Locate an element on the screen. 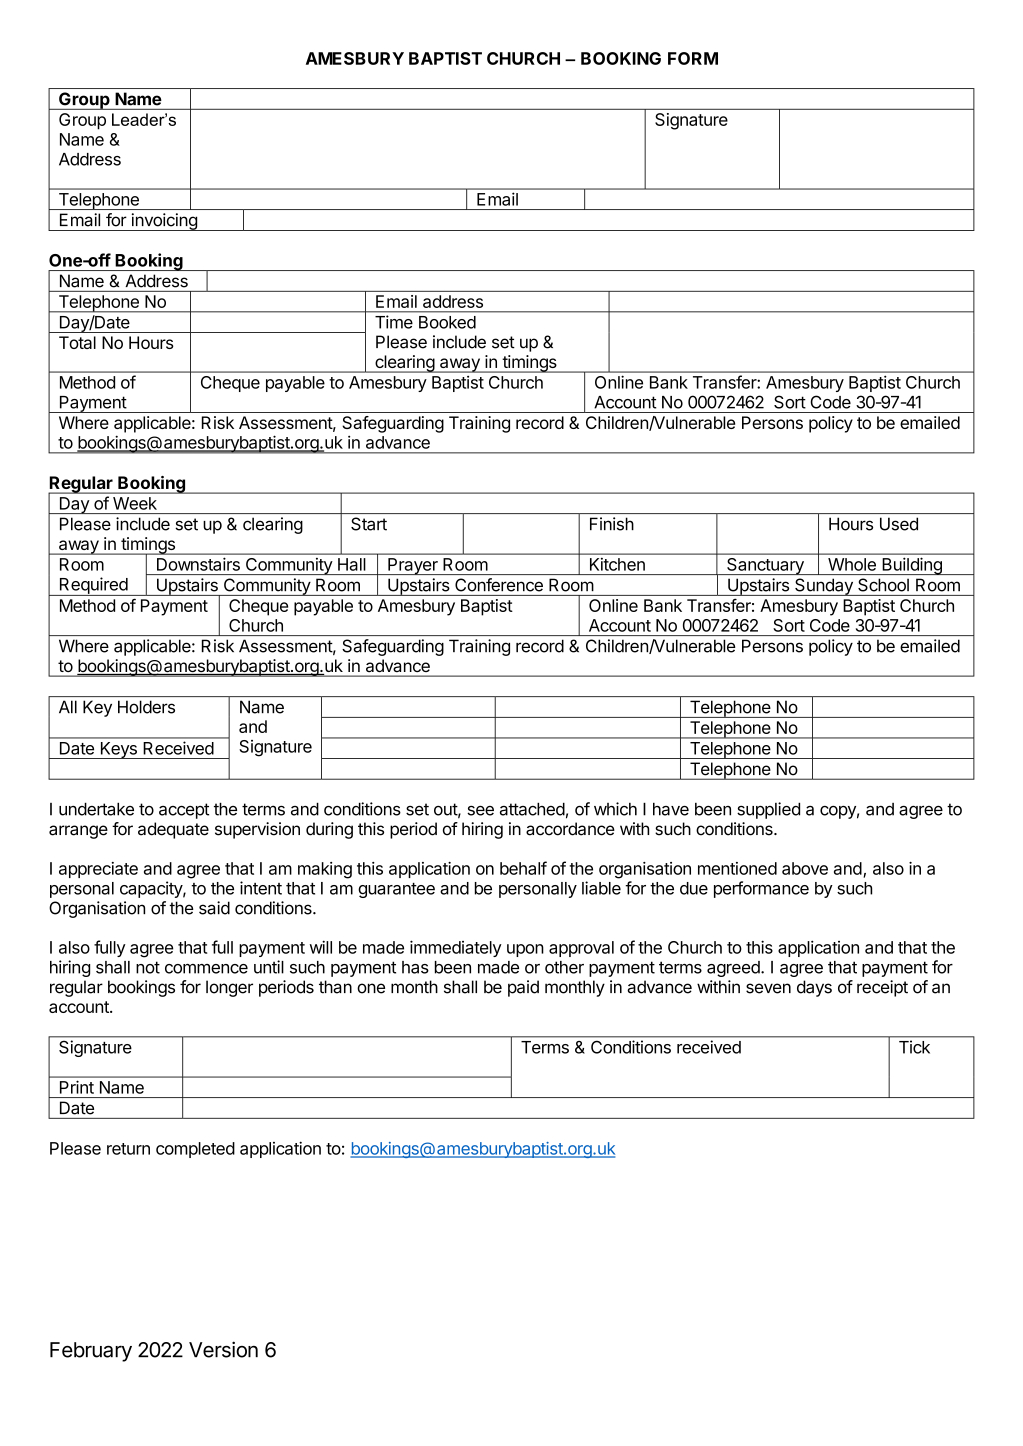 This screenshot has width=1023, height=1446. Version is located at coordinates (223, 1349).
